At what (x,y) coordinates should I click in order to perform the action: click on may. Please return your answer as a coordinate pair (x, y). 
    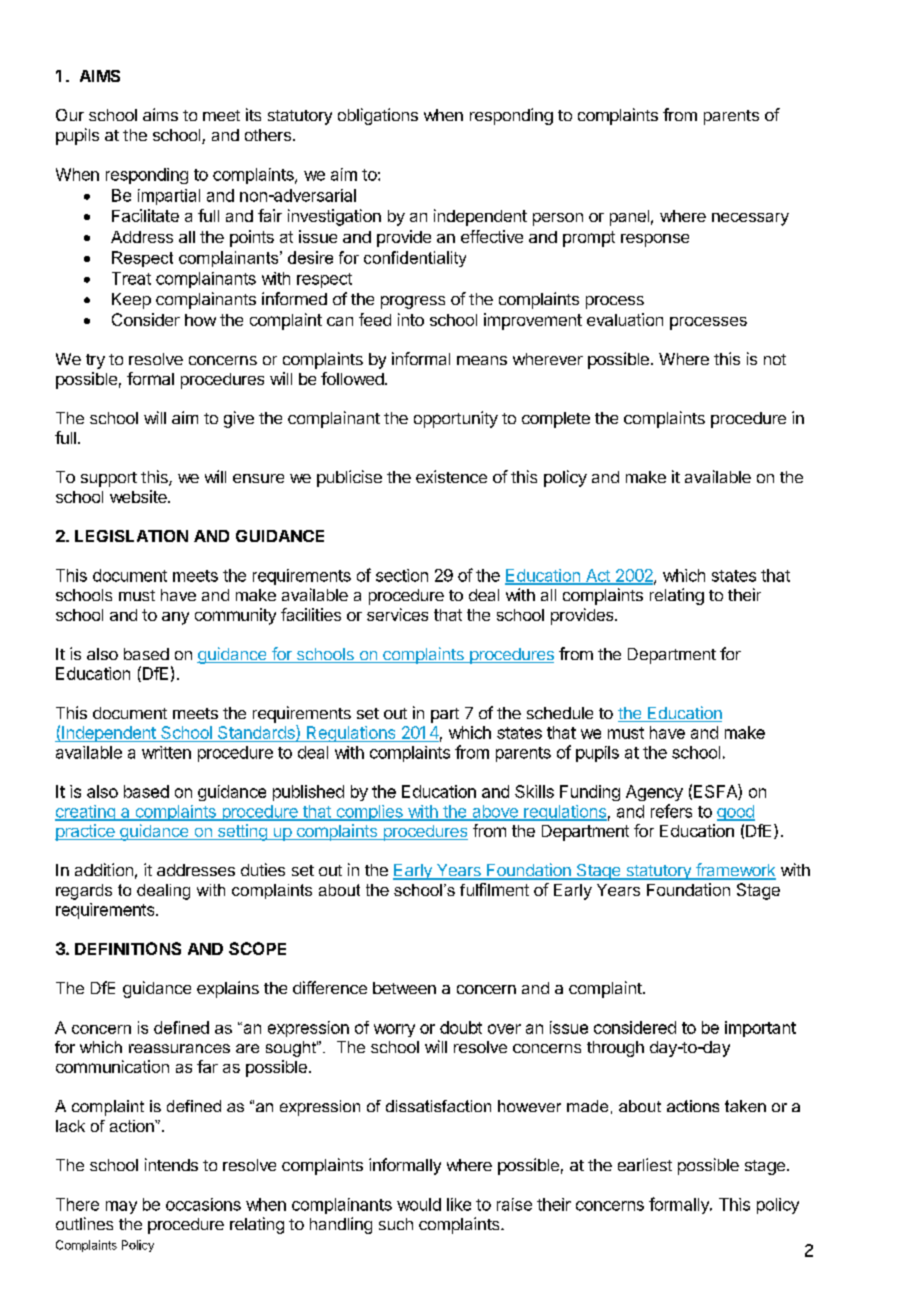
    Looking at the image, I should click on (121, 1207).
